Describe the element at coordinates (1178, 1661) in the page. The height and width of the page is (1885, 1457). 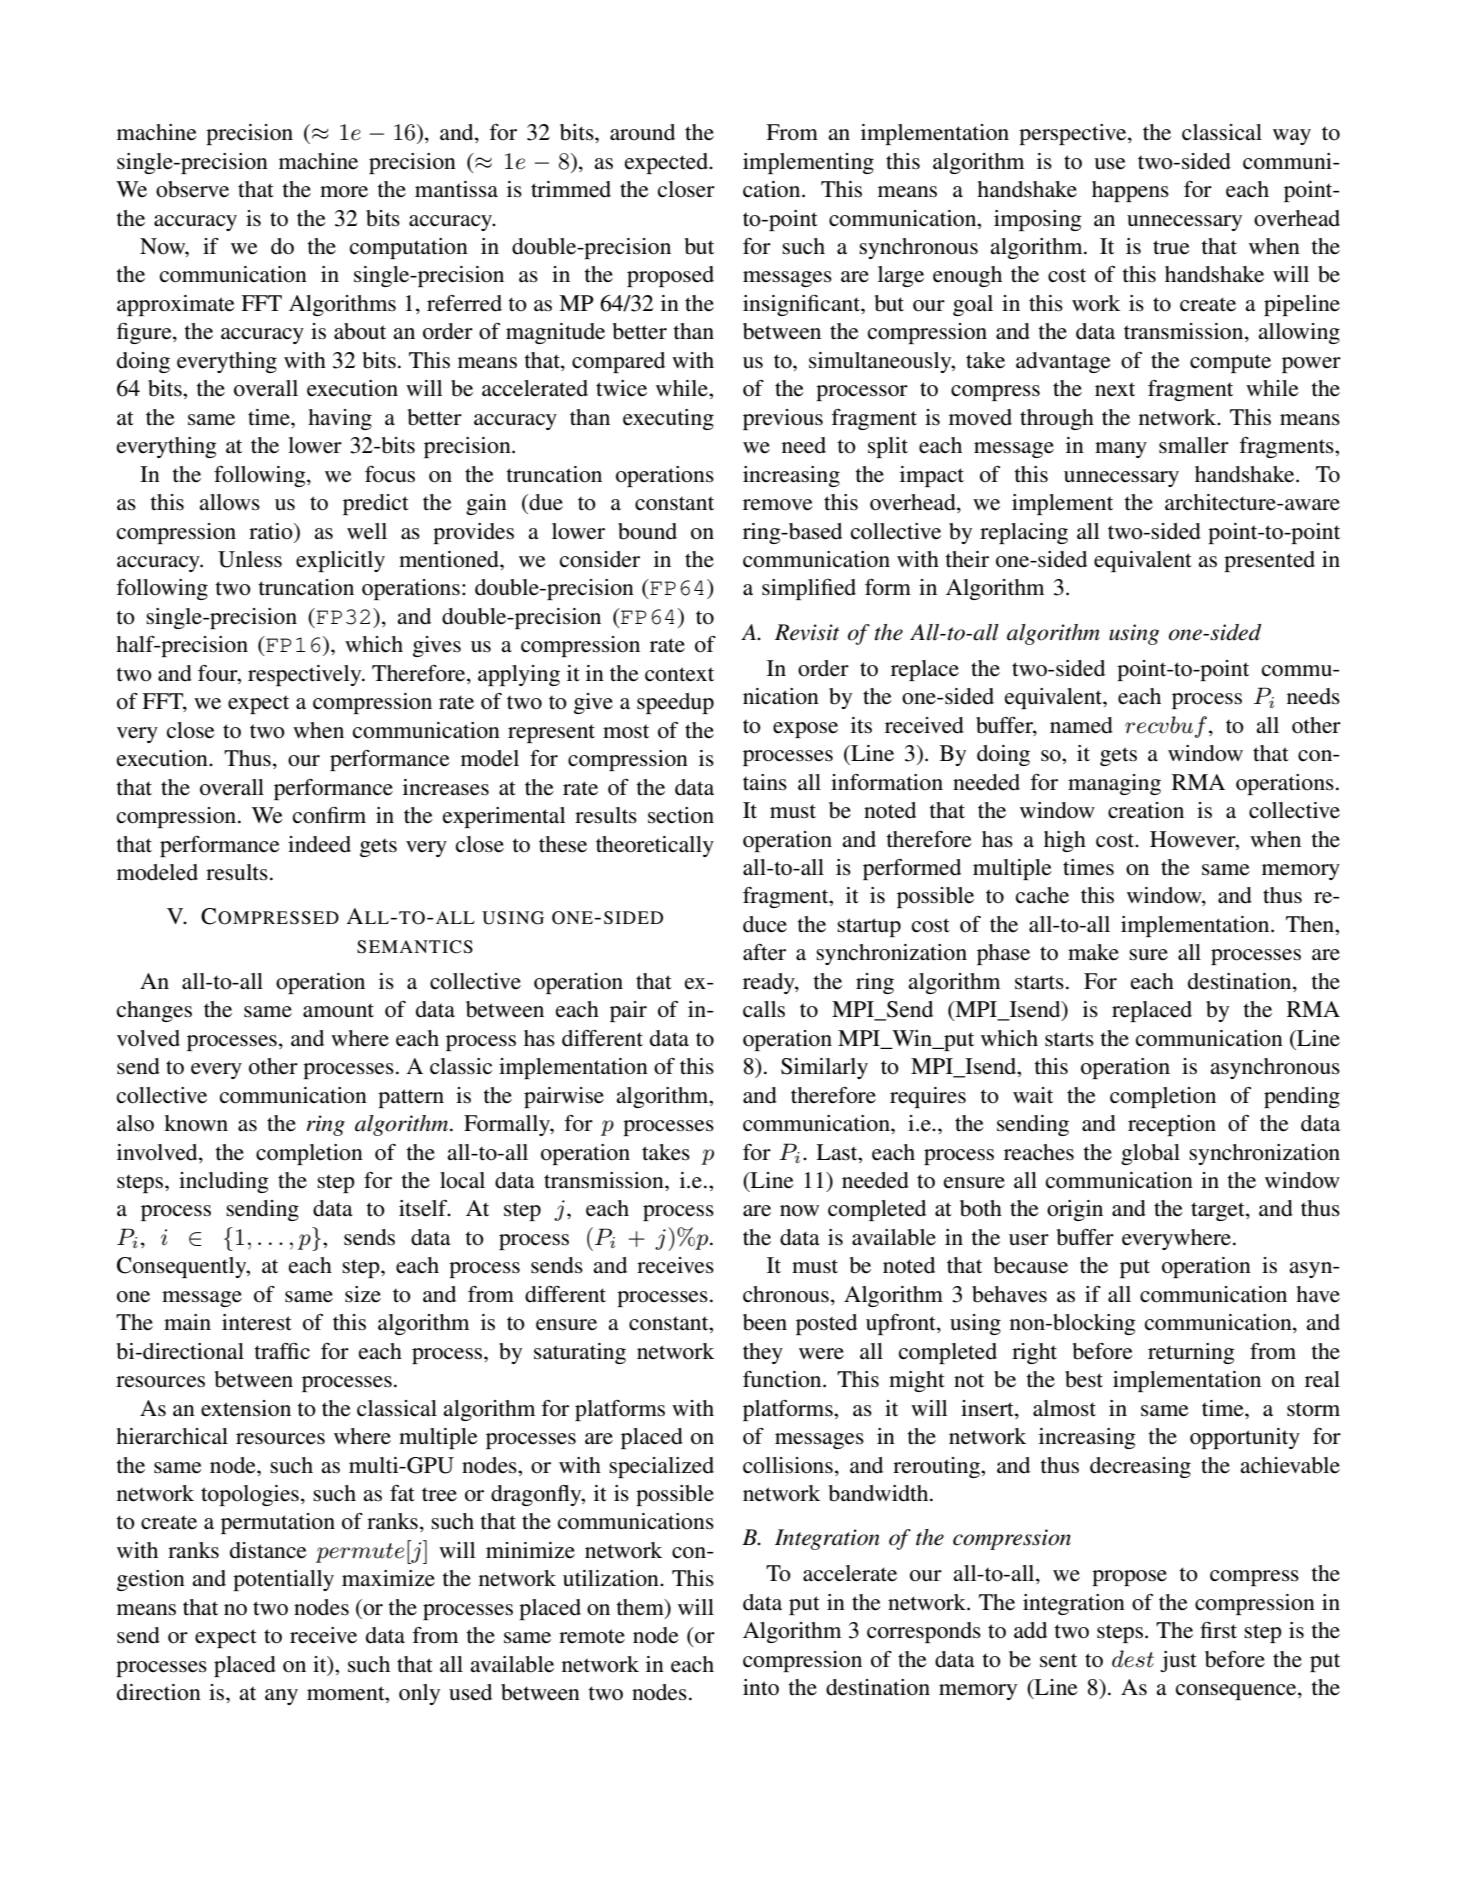
I see `just` at that location.
